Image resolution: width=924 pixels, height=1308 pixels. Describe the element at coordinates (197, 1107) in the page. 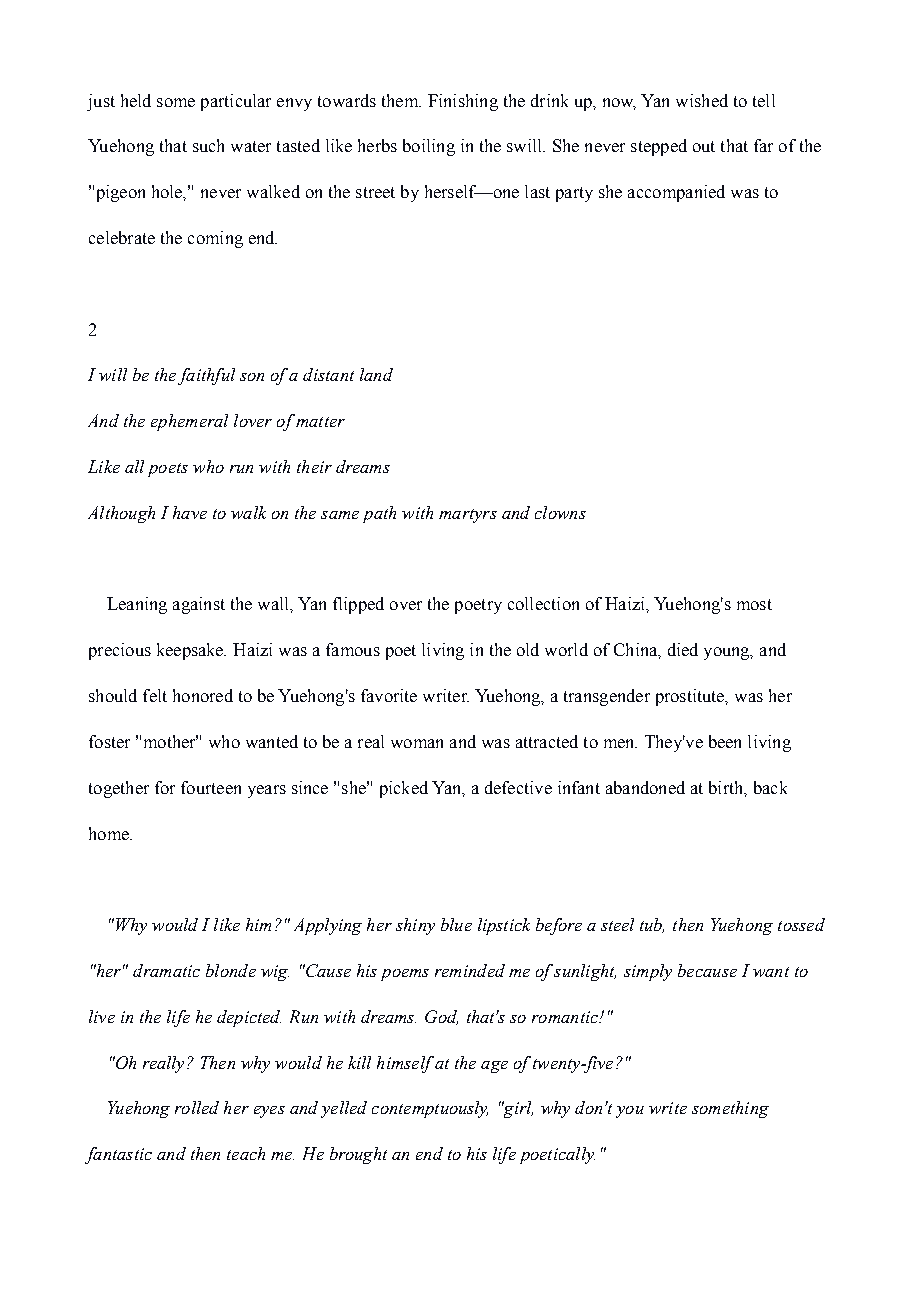

I see `rolled` at that location.
